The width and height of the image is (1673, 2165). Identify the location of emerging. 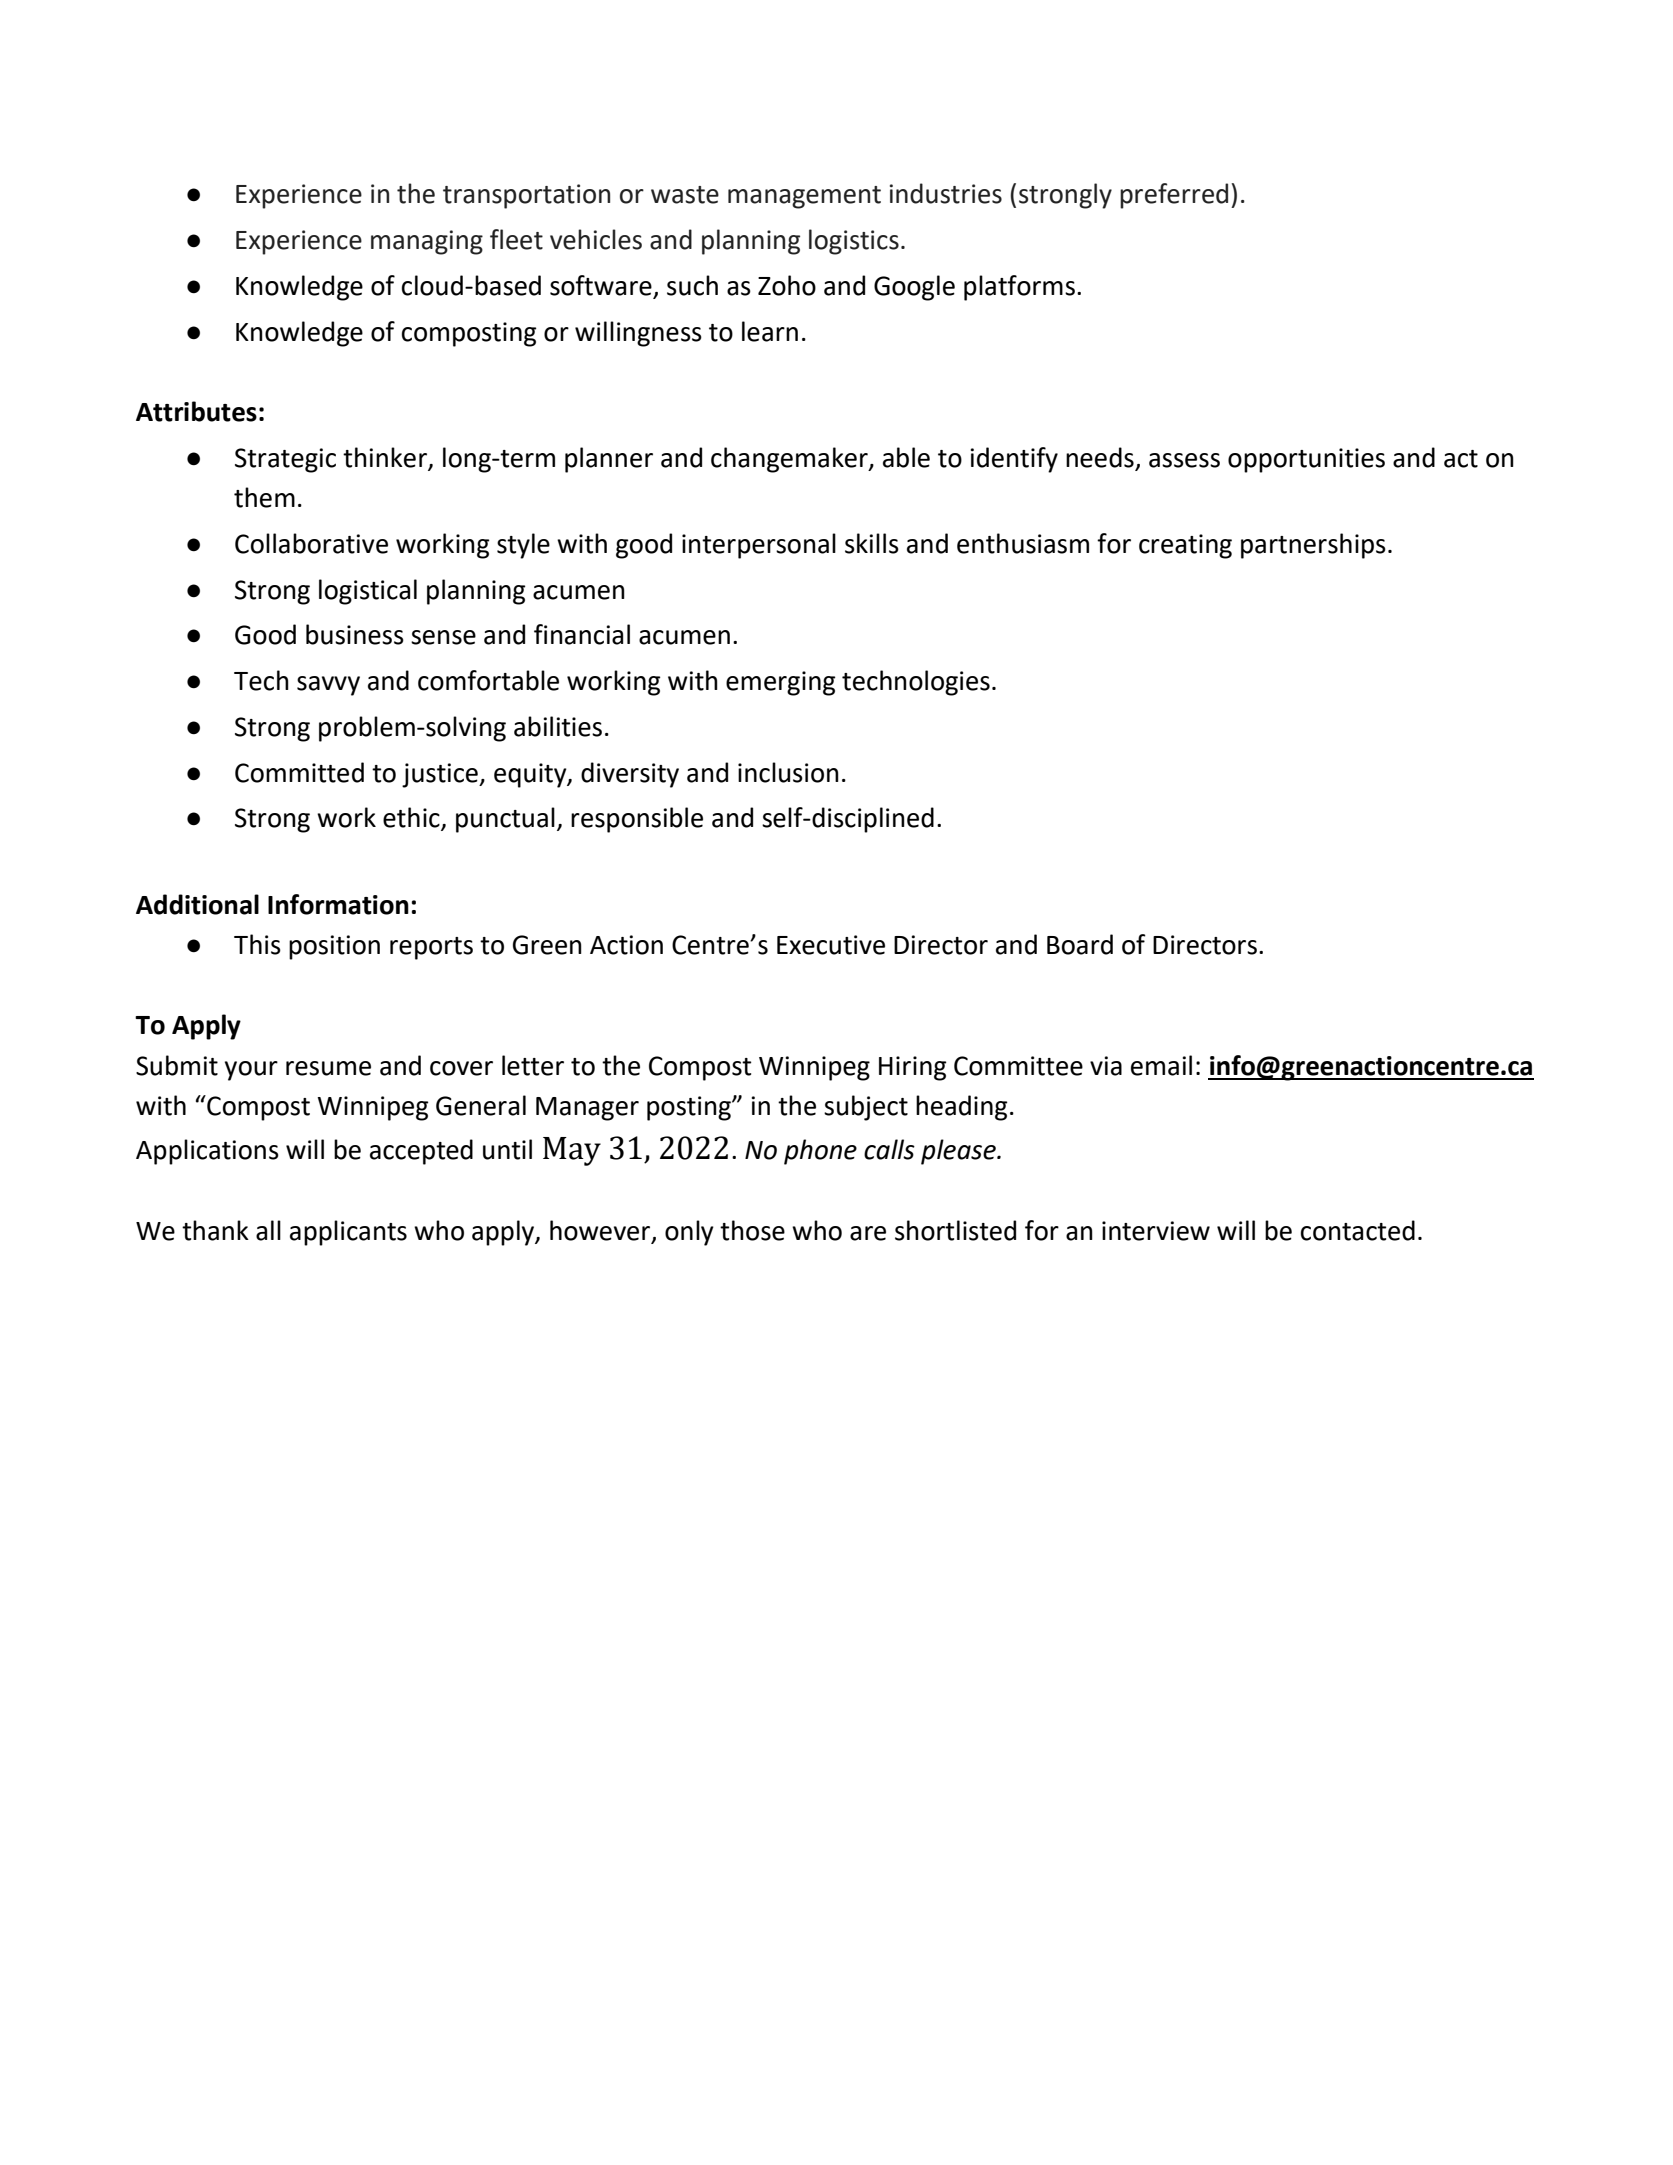
(780, 683).
